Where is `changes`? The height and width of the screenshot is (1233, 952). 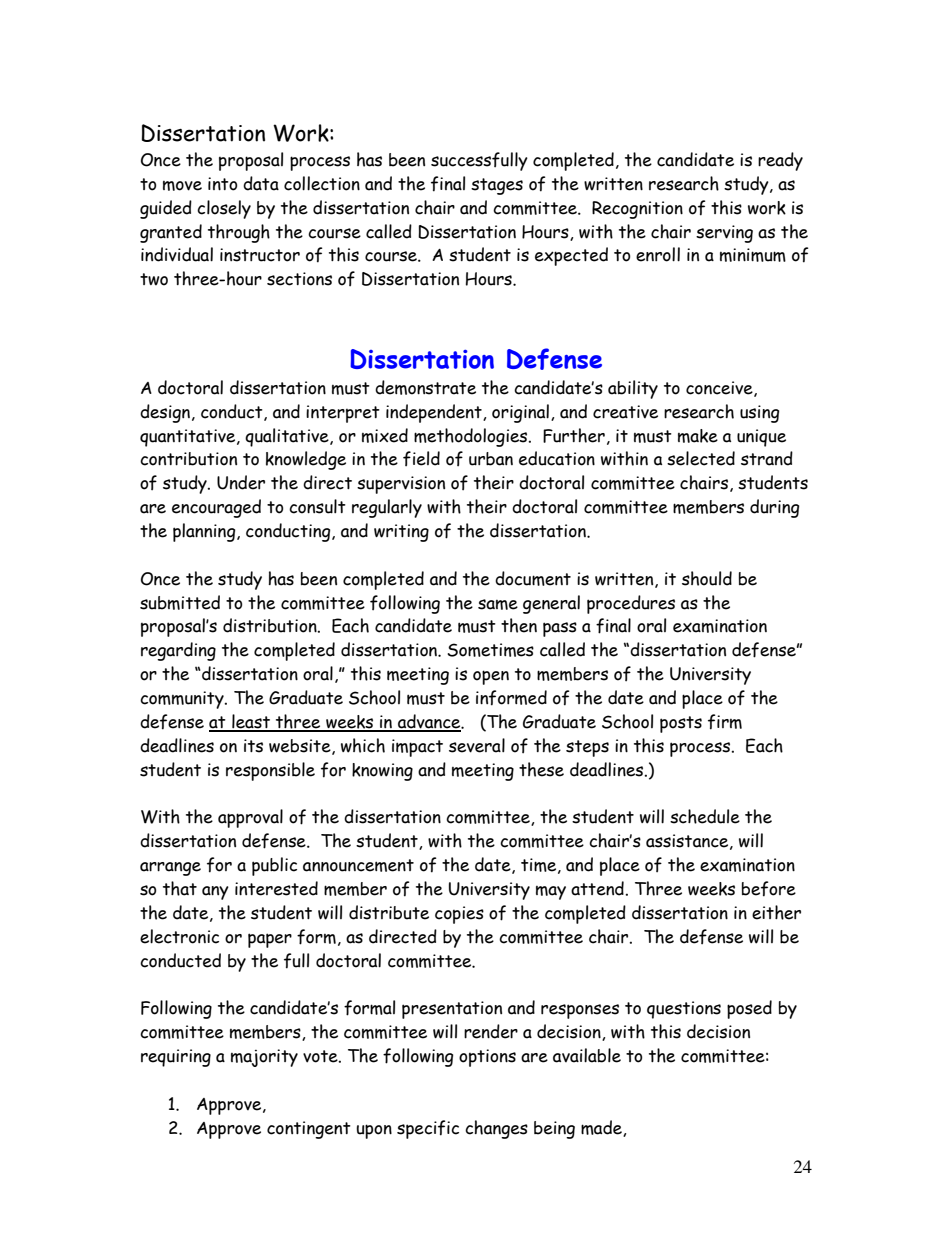 changes is located at coordinates (496, 1129).
